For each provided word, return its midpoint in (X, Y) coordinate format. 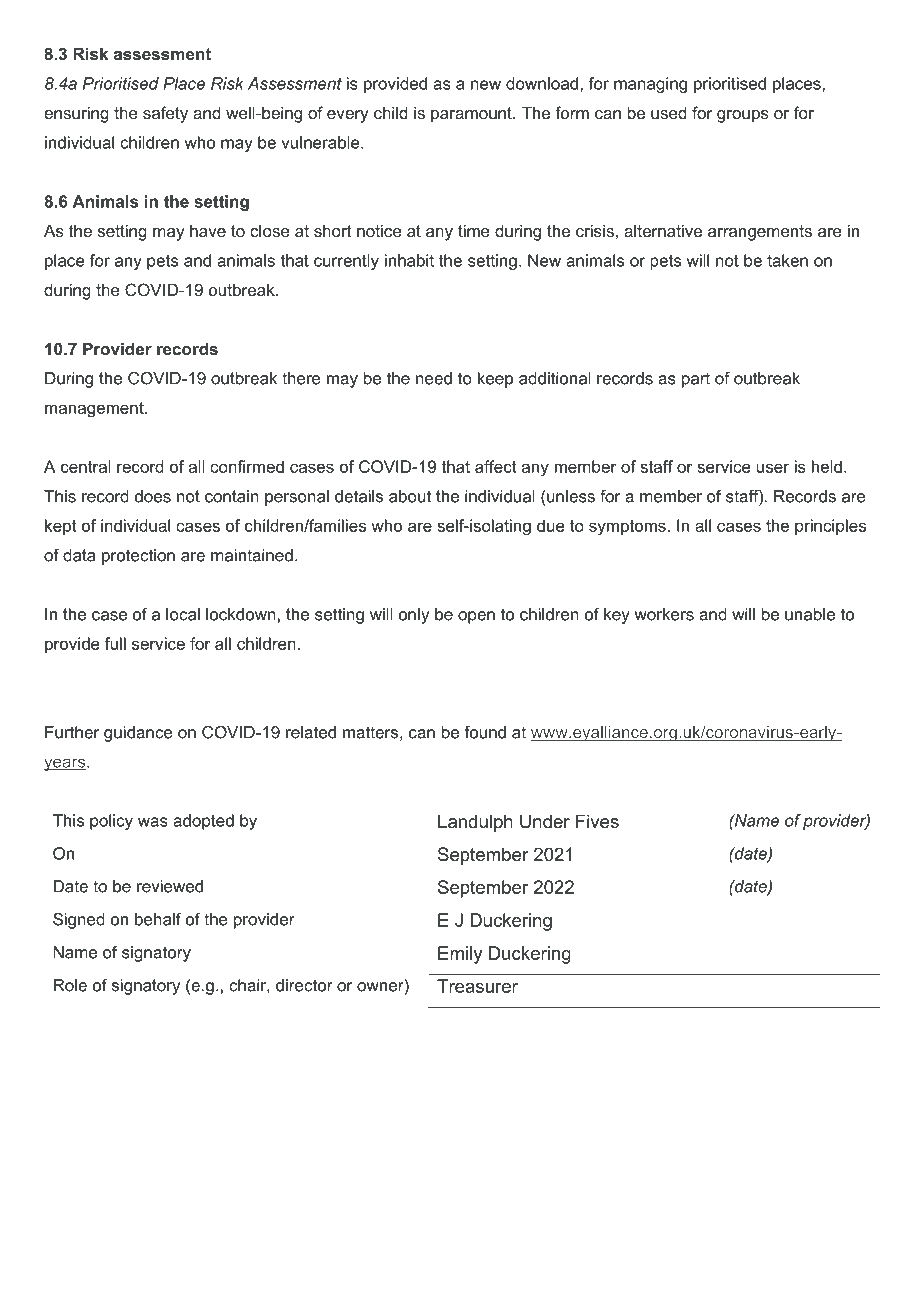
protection (138, 557)
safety (165, 114)
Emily (460, 955)
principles (830, 527)
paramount (472, 115)
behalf (158, 919)
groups (743, 116)
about (410, 496)
